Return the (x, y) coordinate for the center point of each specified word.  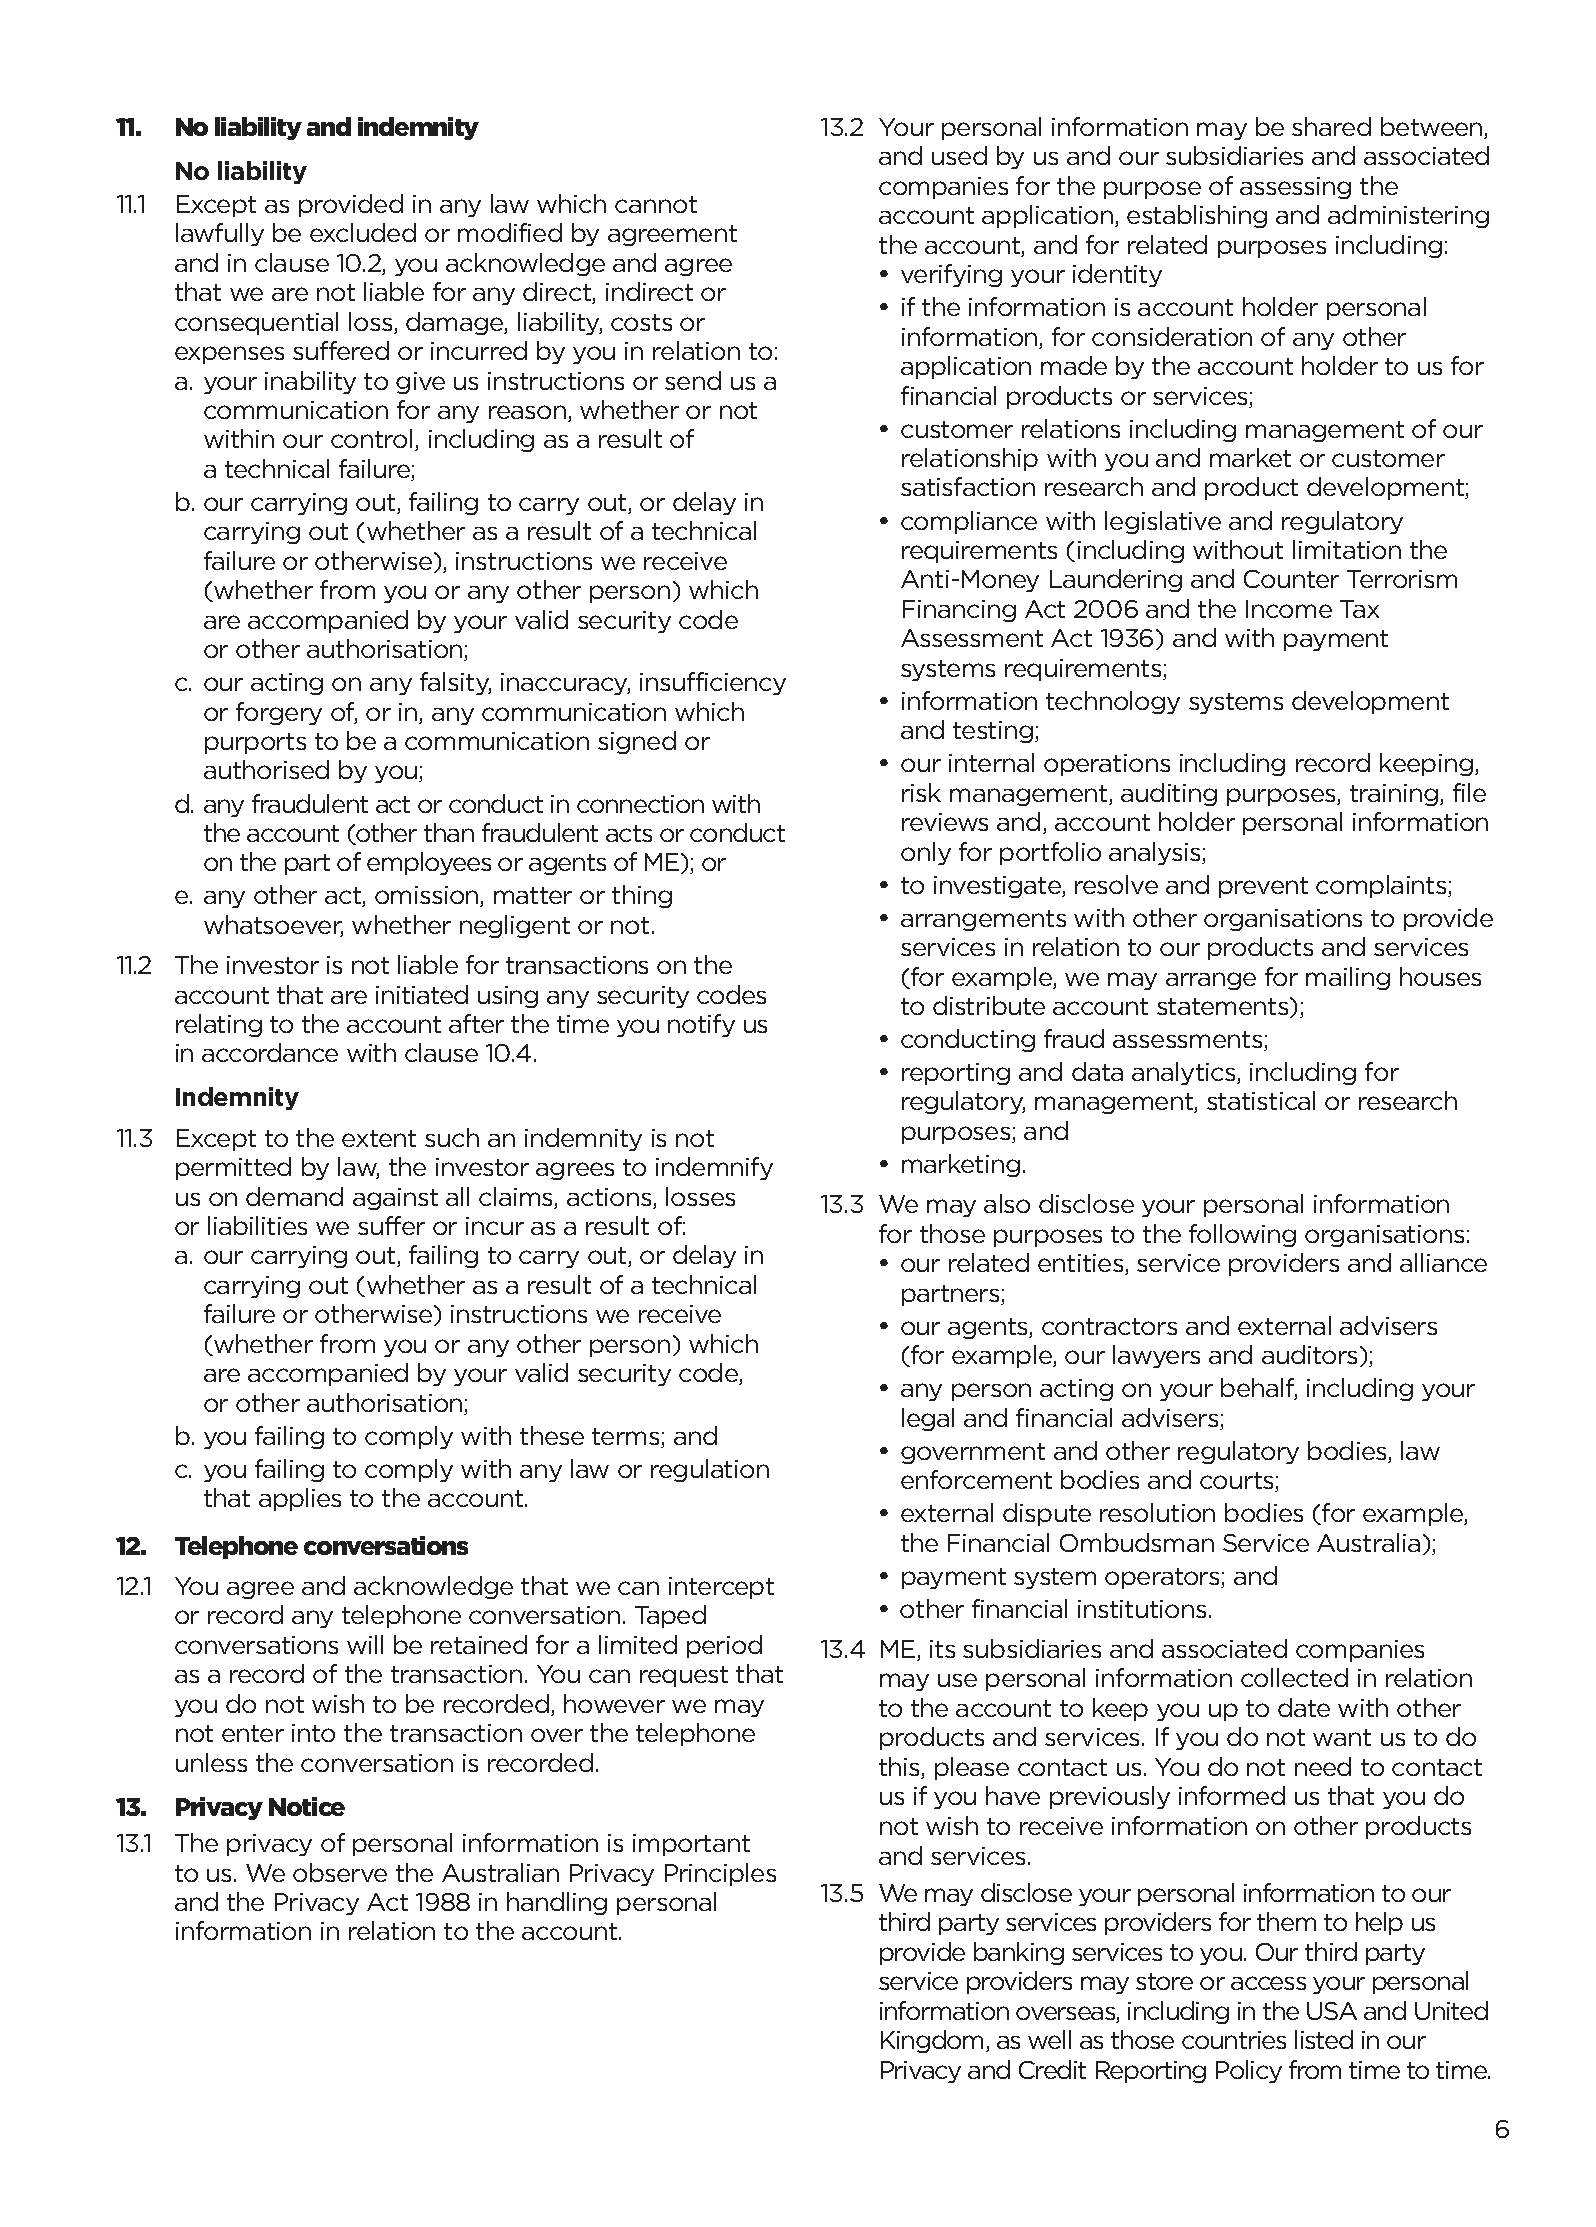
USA (1332, 2011)
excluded (363, 232)
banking (1019, 1953)
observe (340, 1872)
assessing (1295, 188)
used (959, 155)
